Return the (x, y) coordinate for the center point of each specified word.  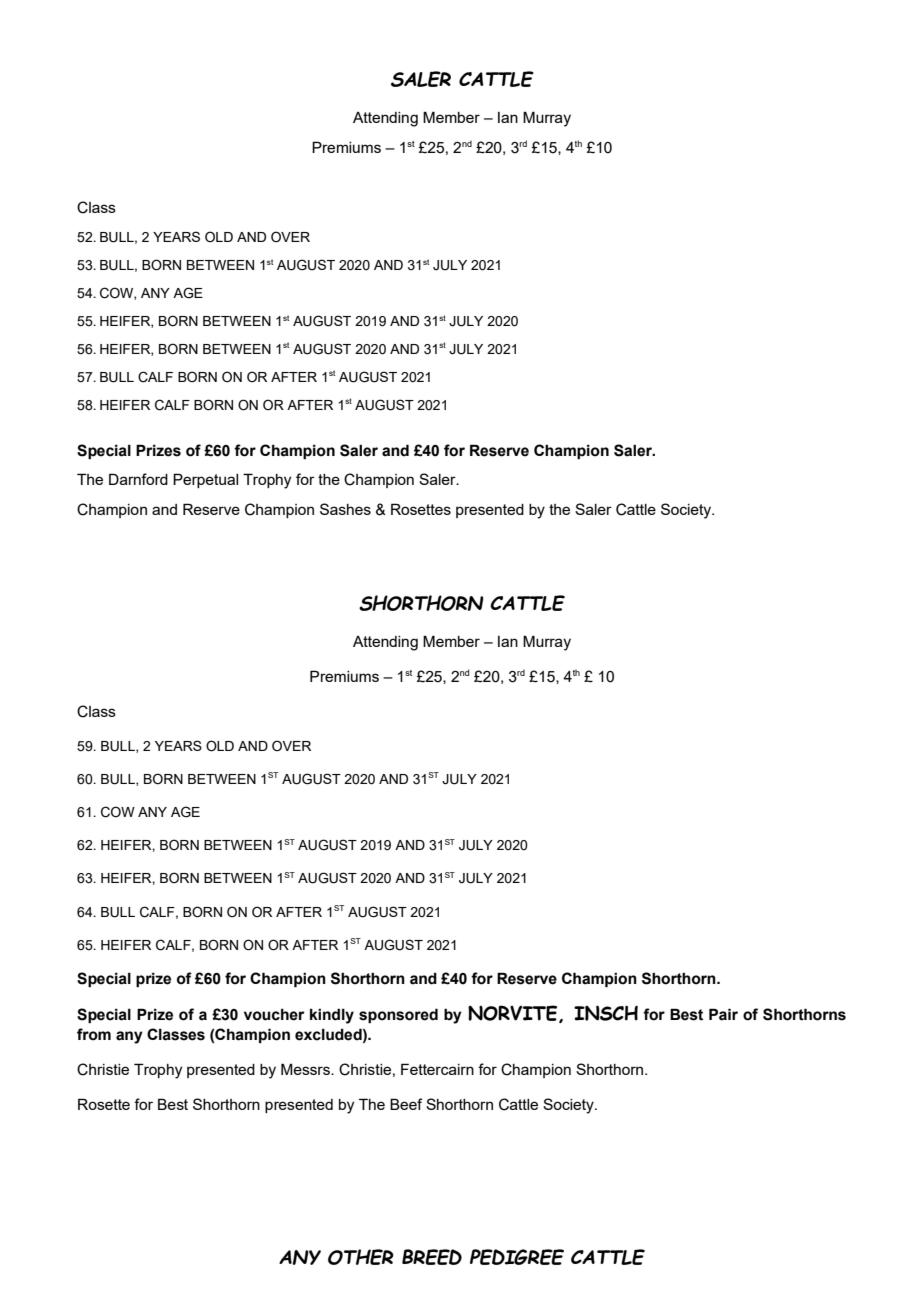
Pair (723, 1014)
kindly (332, 1016)
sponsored (398, 1015)
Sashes (345, 509)
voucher (274, 1015)
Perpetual (205, 480)
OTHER (361, 1257)
